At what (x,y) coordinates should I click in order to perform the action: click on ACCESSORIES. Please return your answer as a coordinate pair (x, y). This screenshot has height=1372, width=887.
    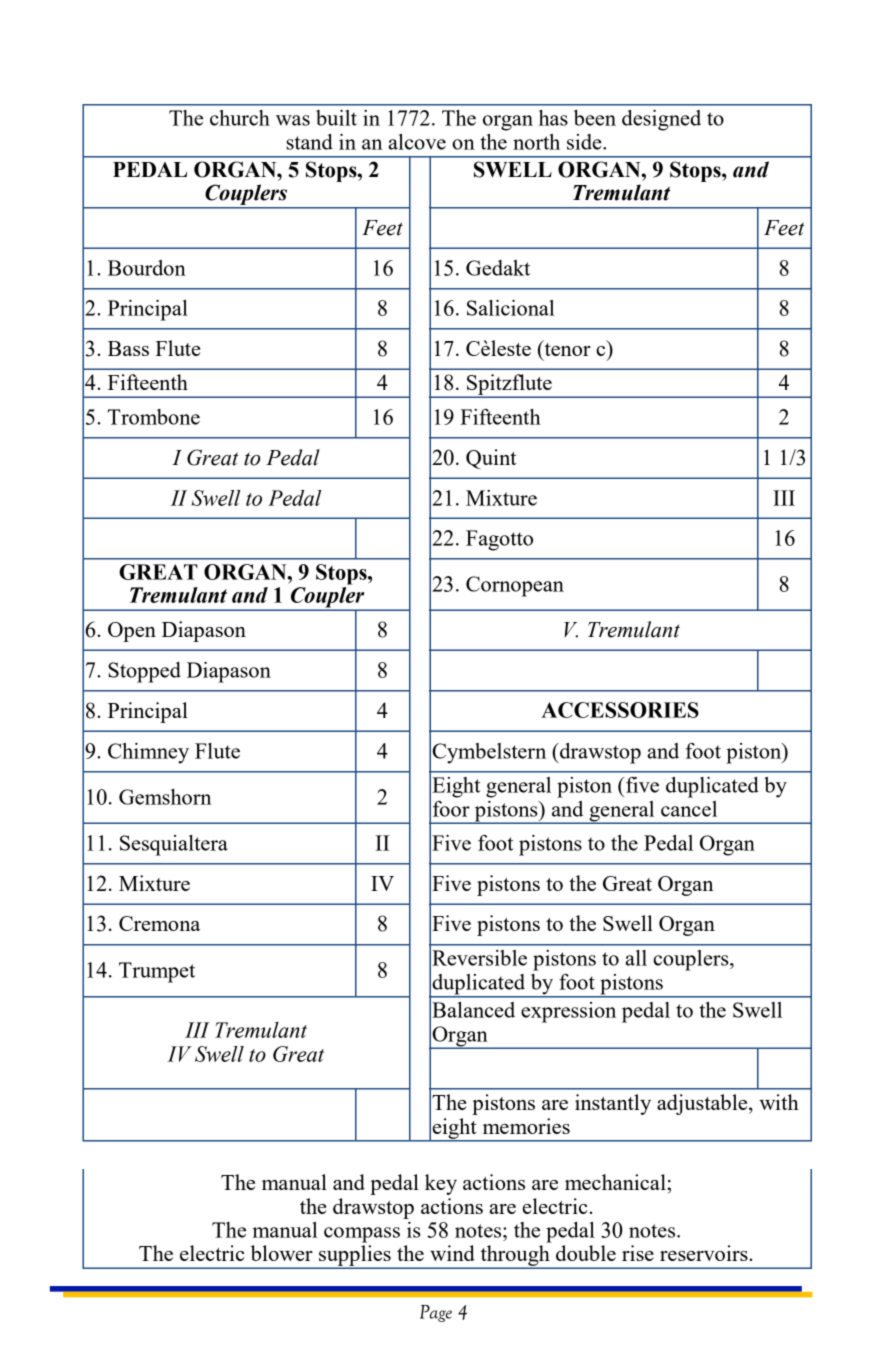
    Looking at the image, I should click on (620, 710).
